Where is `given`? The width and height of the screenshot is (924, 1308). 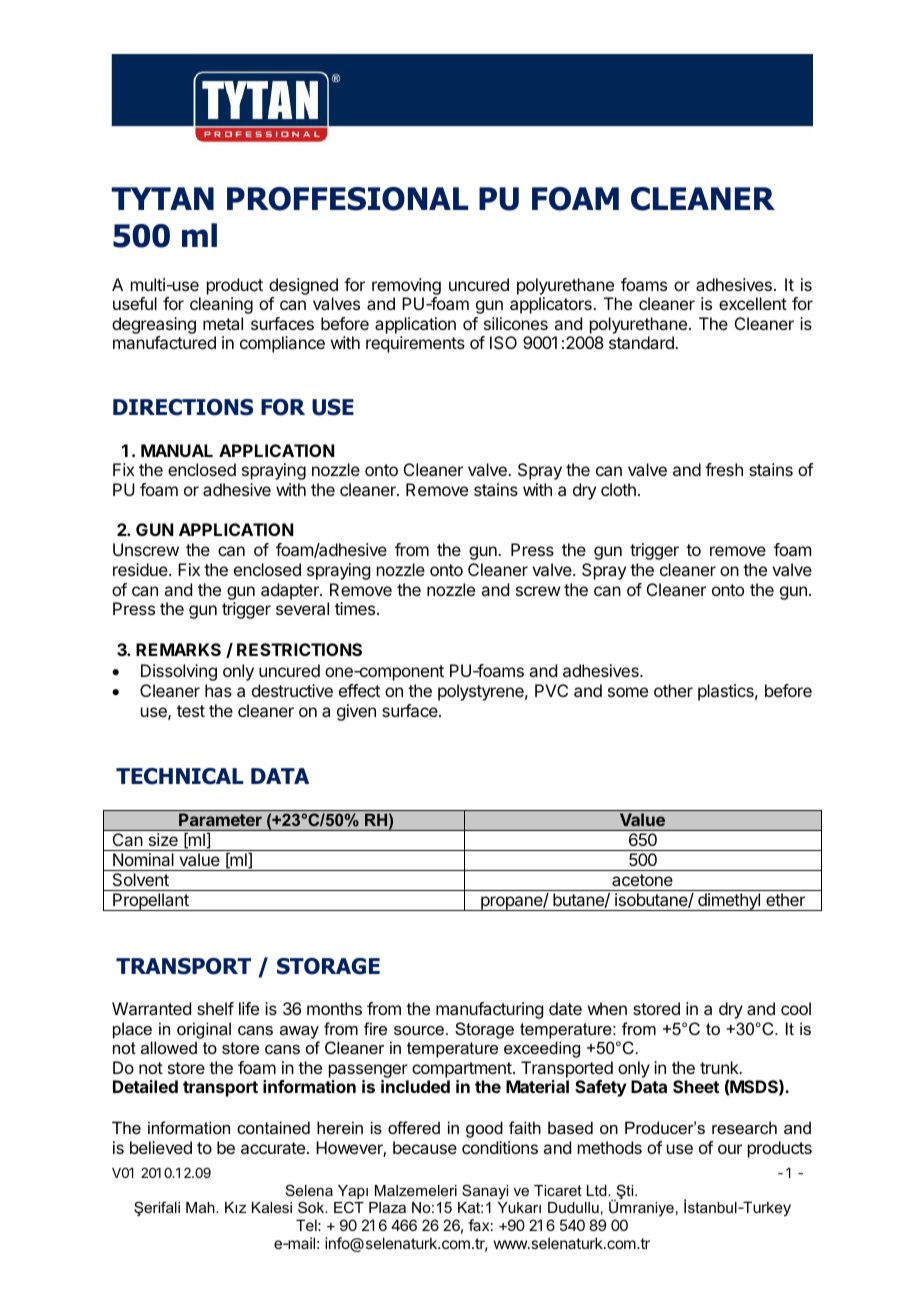
given is located at coordinates (356, 712).
